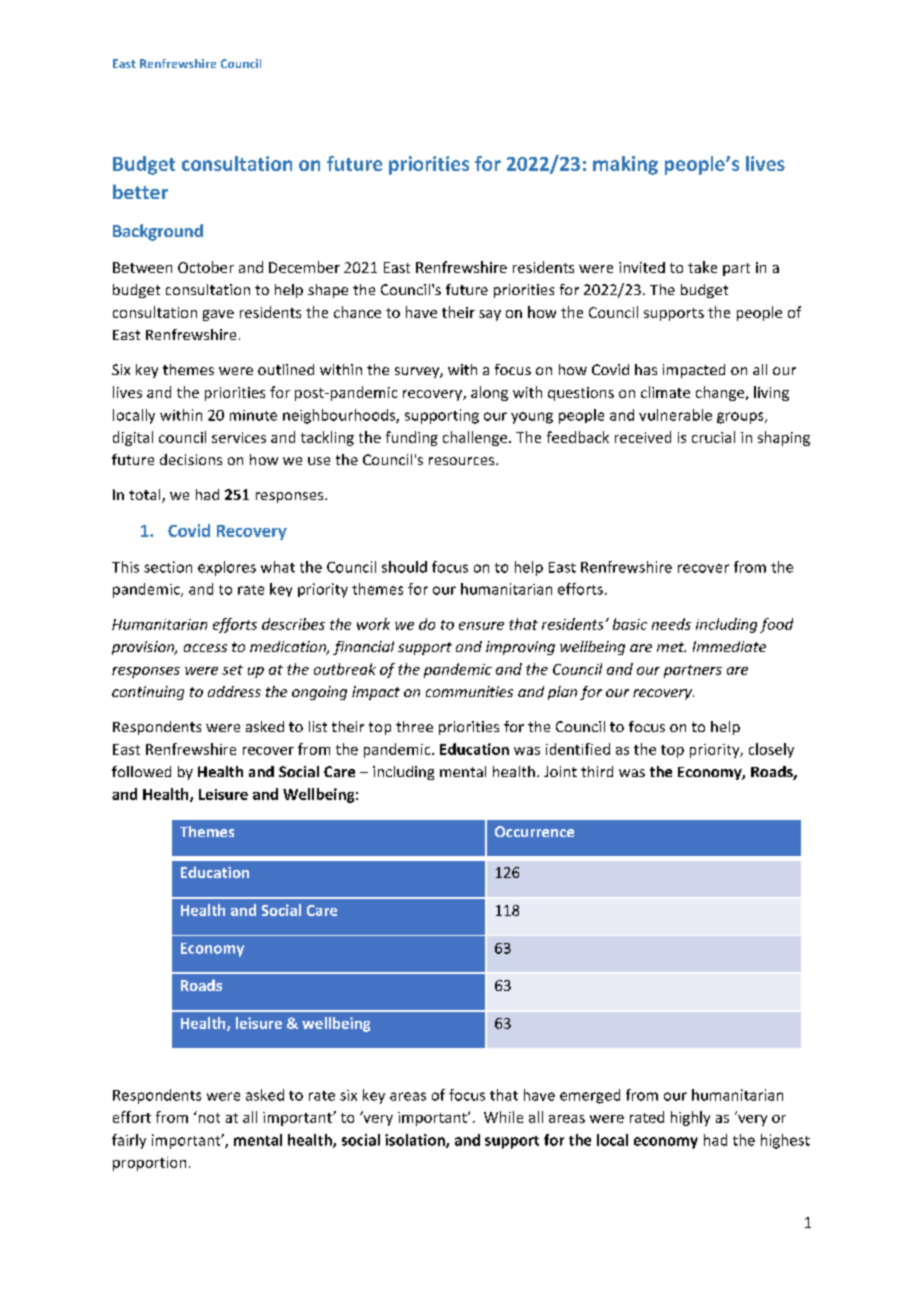  I want to click on highly, so click(690, 1118).
